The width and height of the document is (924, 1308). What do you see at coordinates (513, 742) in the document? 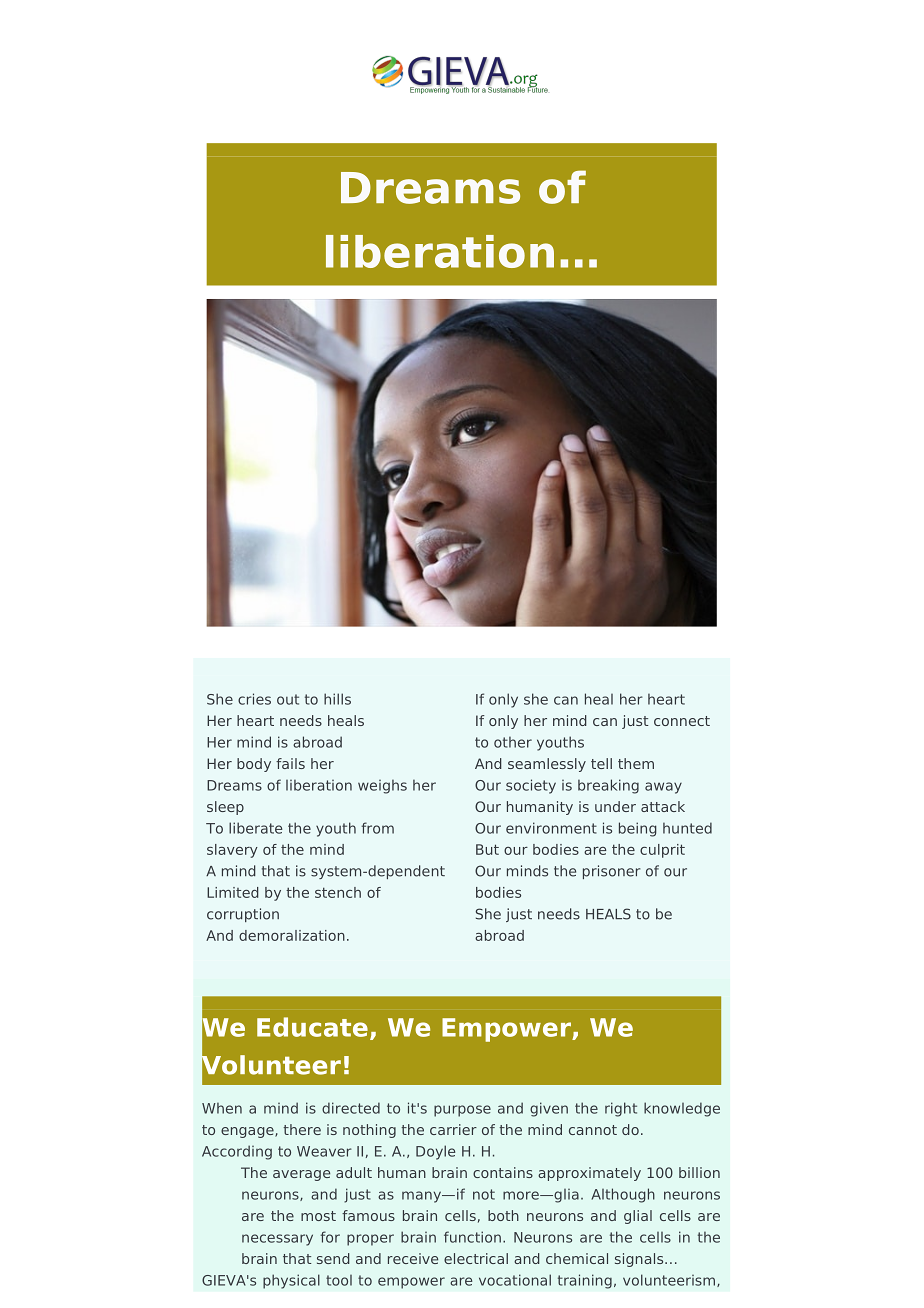
I see `other` at bounding box center [513, 742].
